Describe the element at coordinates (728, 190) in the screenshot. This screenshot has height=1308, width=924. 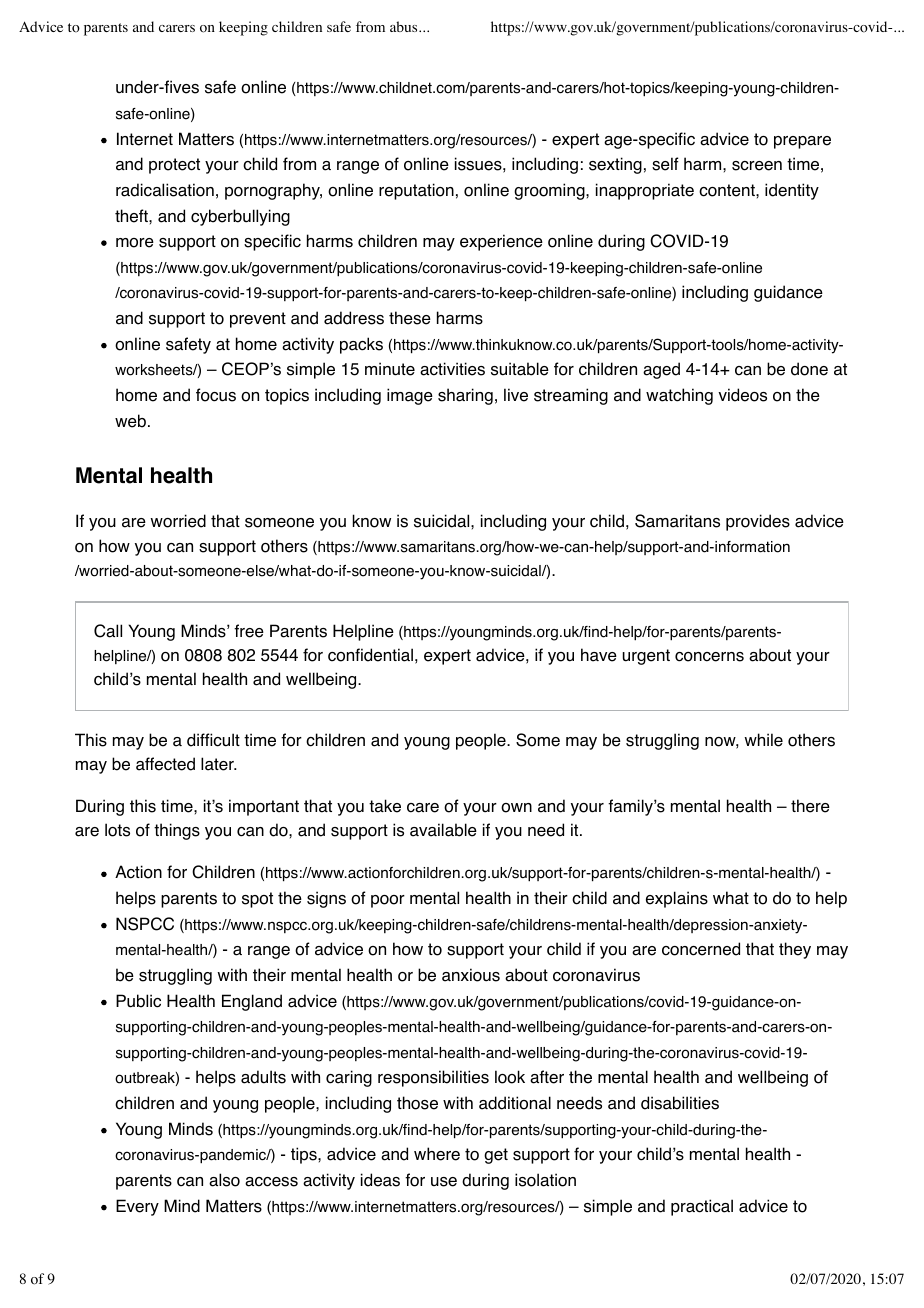
I see `content` at that location.
